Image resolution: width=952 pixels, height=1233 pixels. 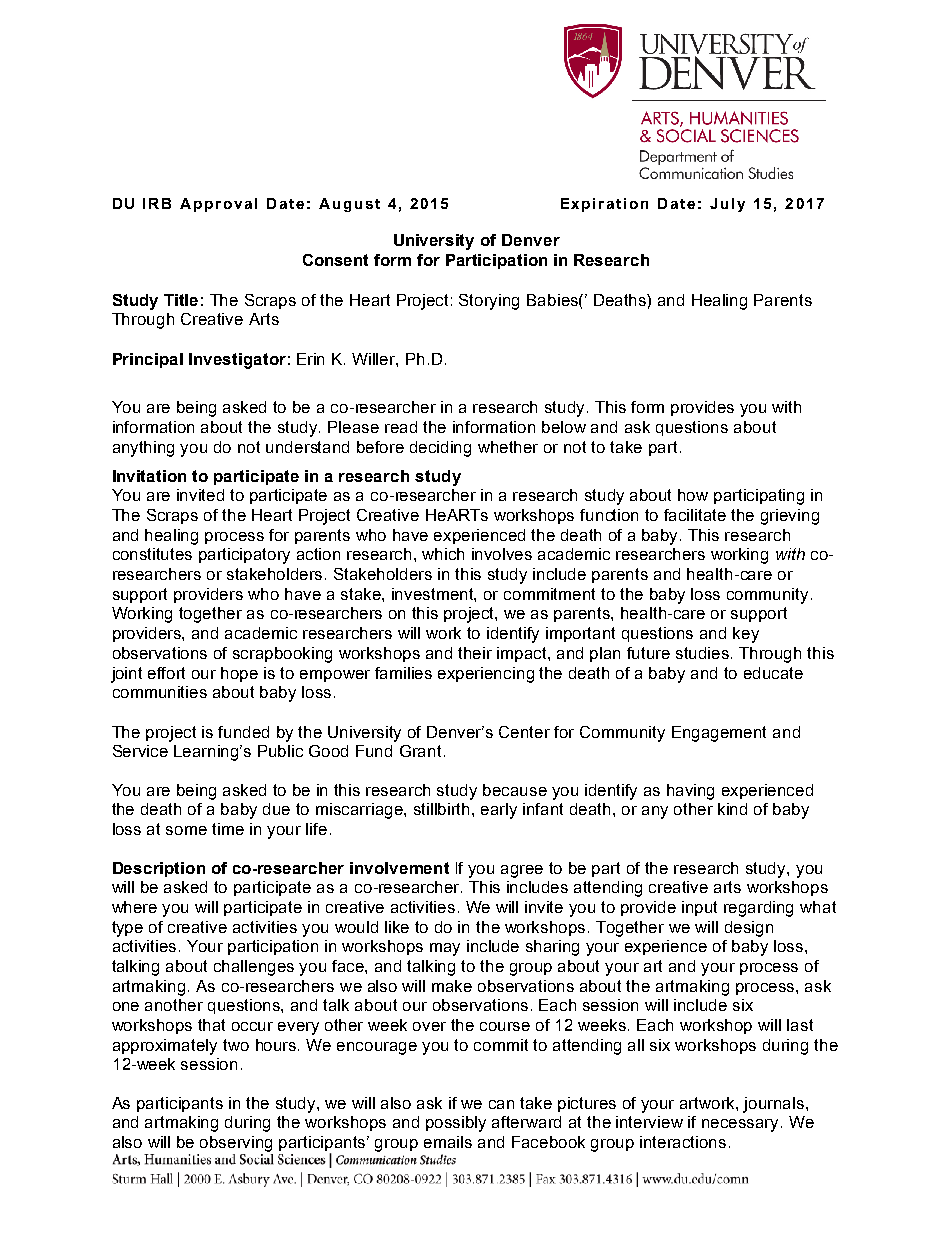 What do you see at coordinates (443, 554) in the image?
I see `which` at bounding box center [443, 554].
